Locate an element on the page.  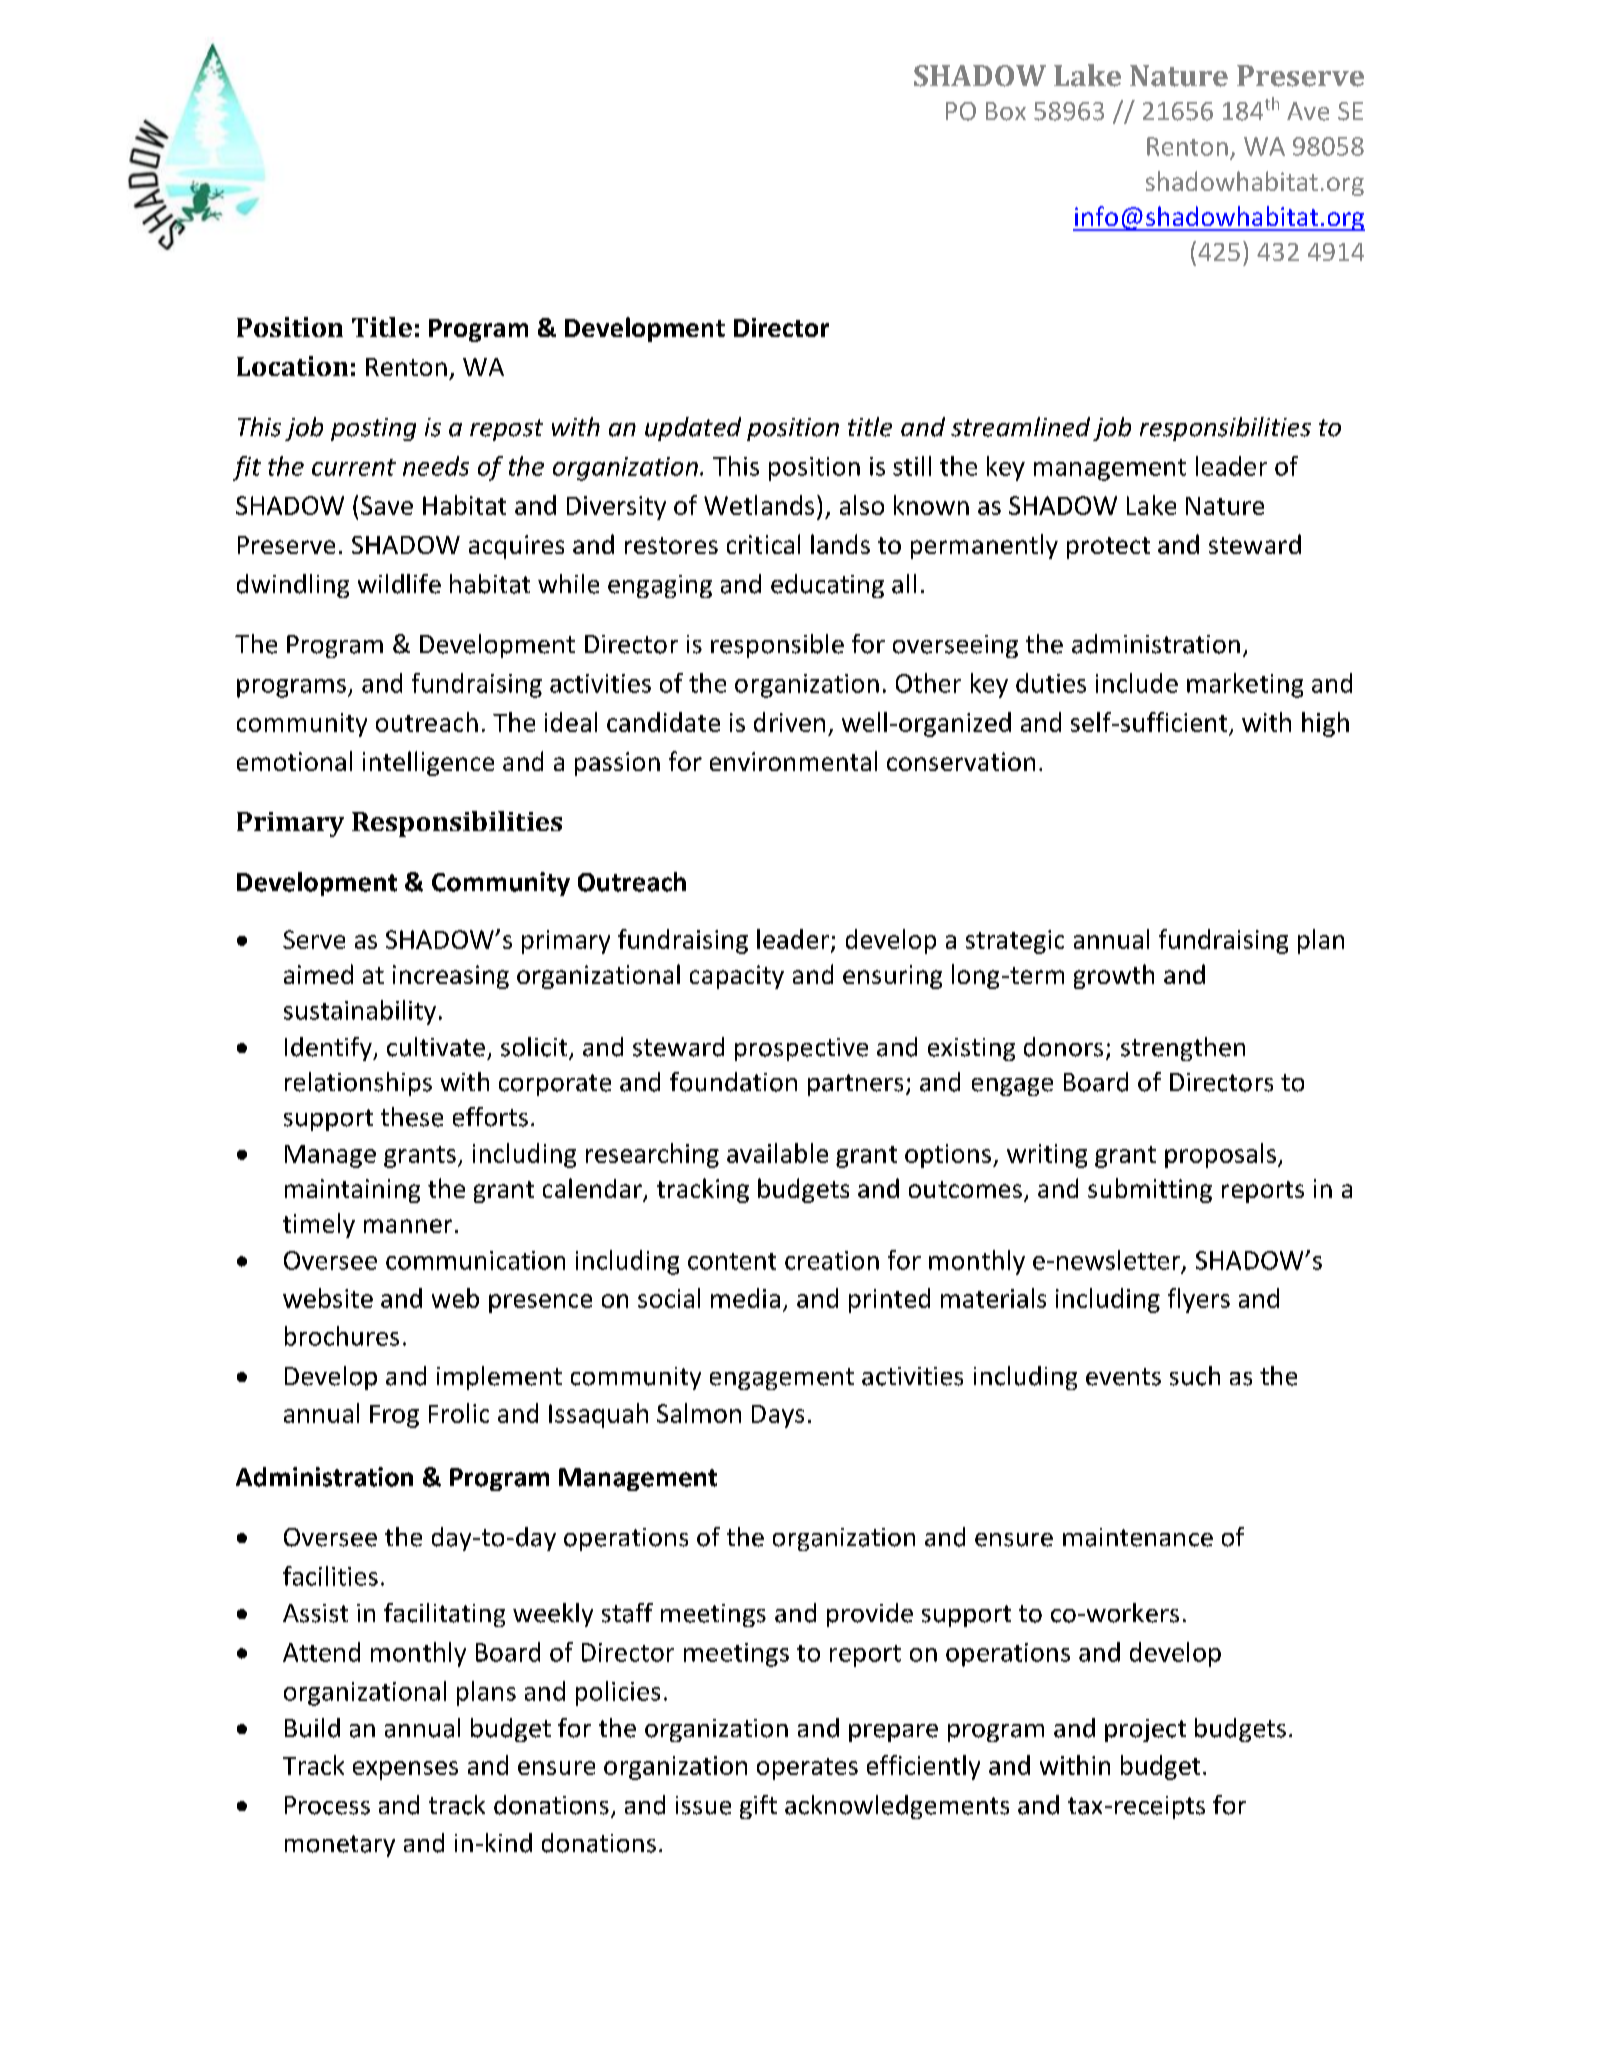
growth is located at coordinates (1114, 976).
